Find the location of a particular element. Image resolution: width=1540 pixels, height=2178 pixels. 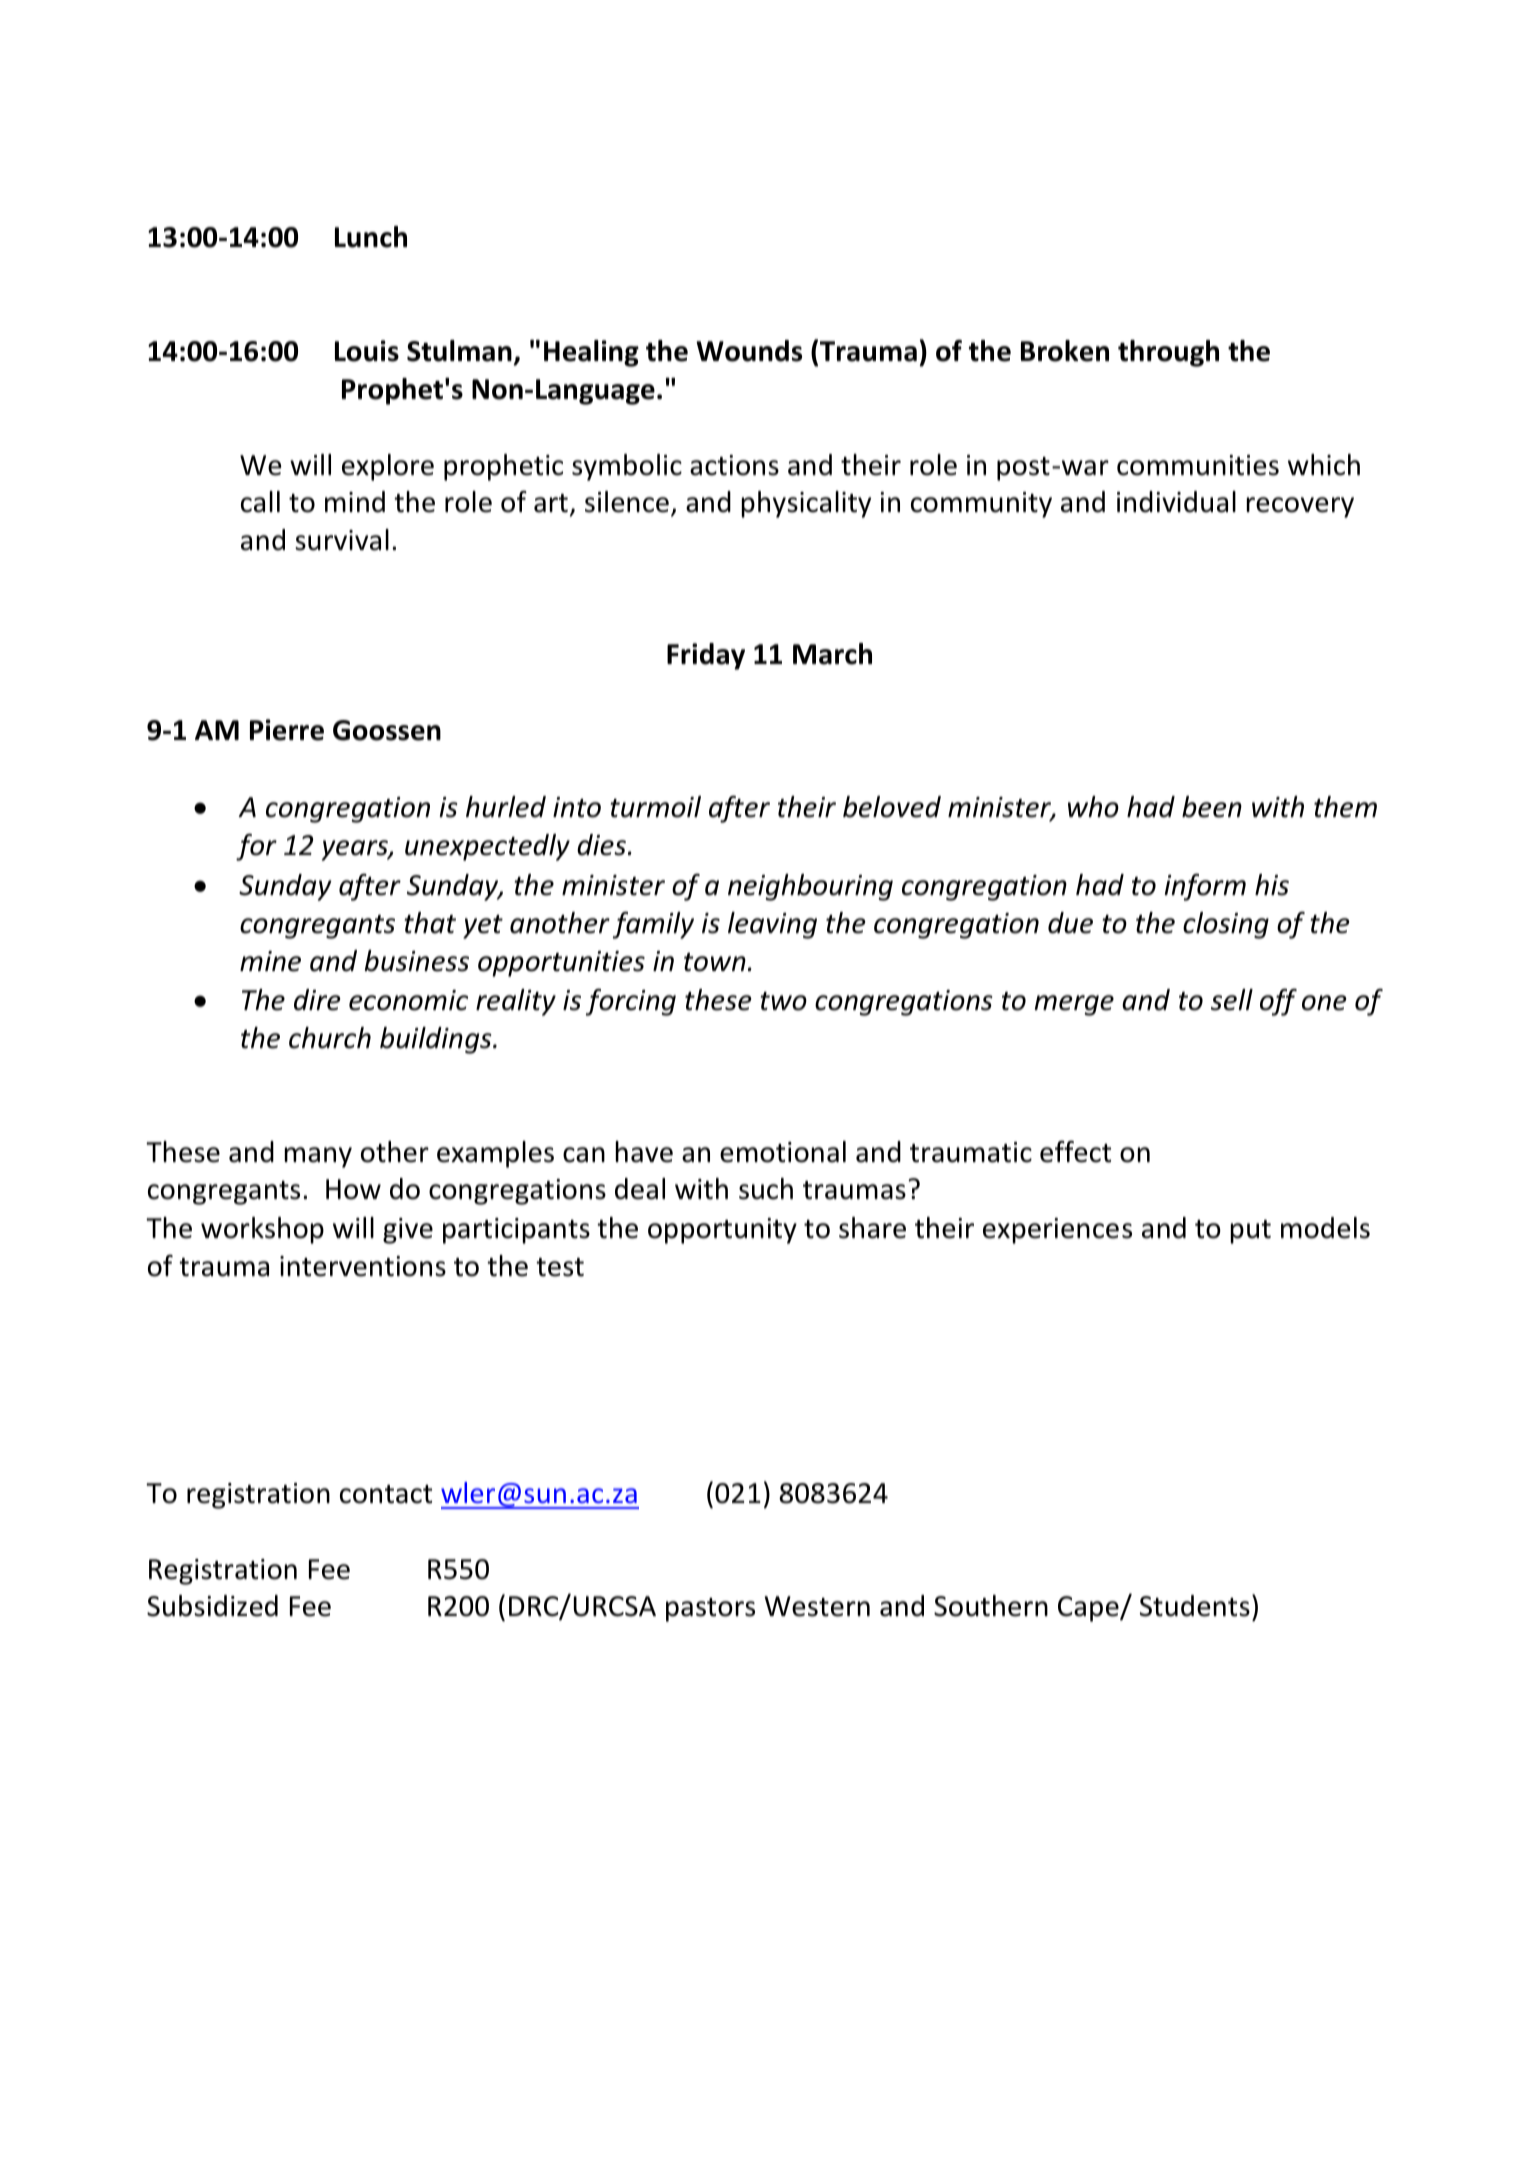

effect is located at coordinates (1075, 1151).
